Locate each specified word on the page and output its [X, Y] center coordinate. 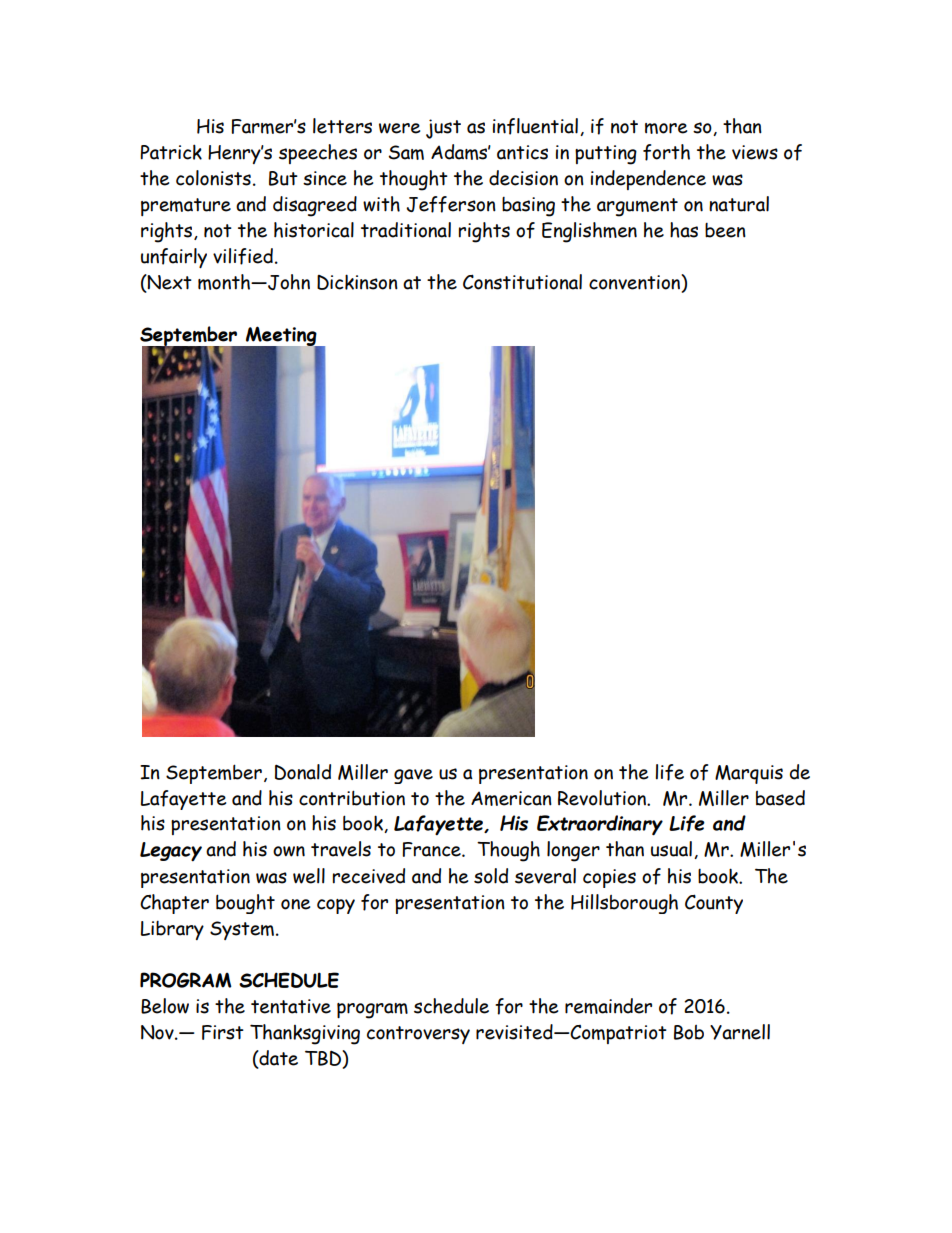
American [511, 798]
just [443, 129]
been [725, 230]
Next [169, 283]
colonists [213, 178]
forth [666, 152]
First [223, 1032]
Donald [303, 772]
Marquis [749, 774]
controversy [418, 1035]
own [289, 851]
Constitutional [522, 282]
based [780, 798]
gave [413, 776]
